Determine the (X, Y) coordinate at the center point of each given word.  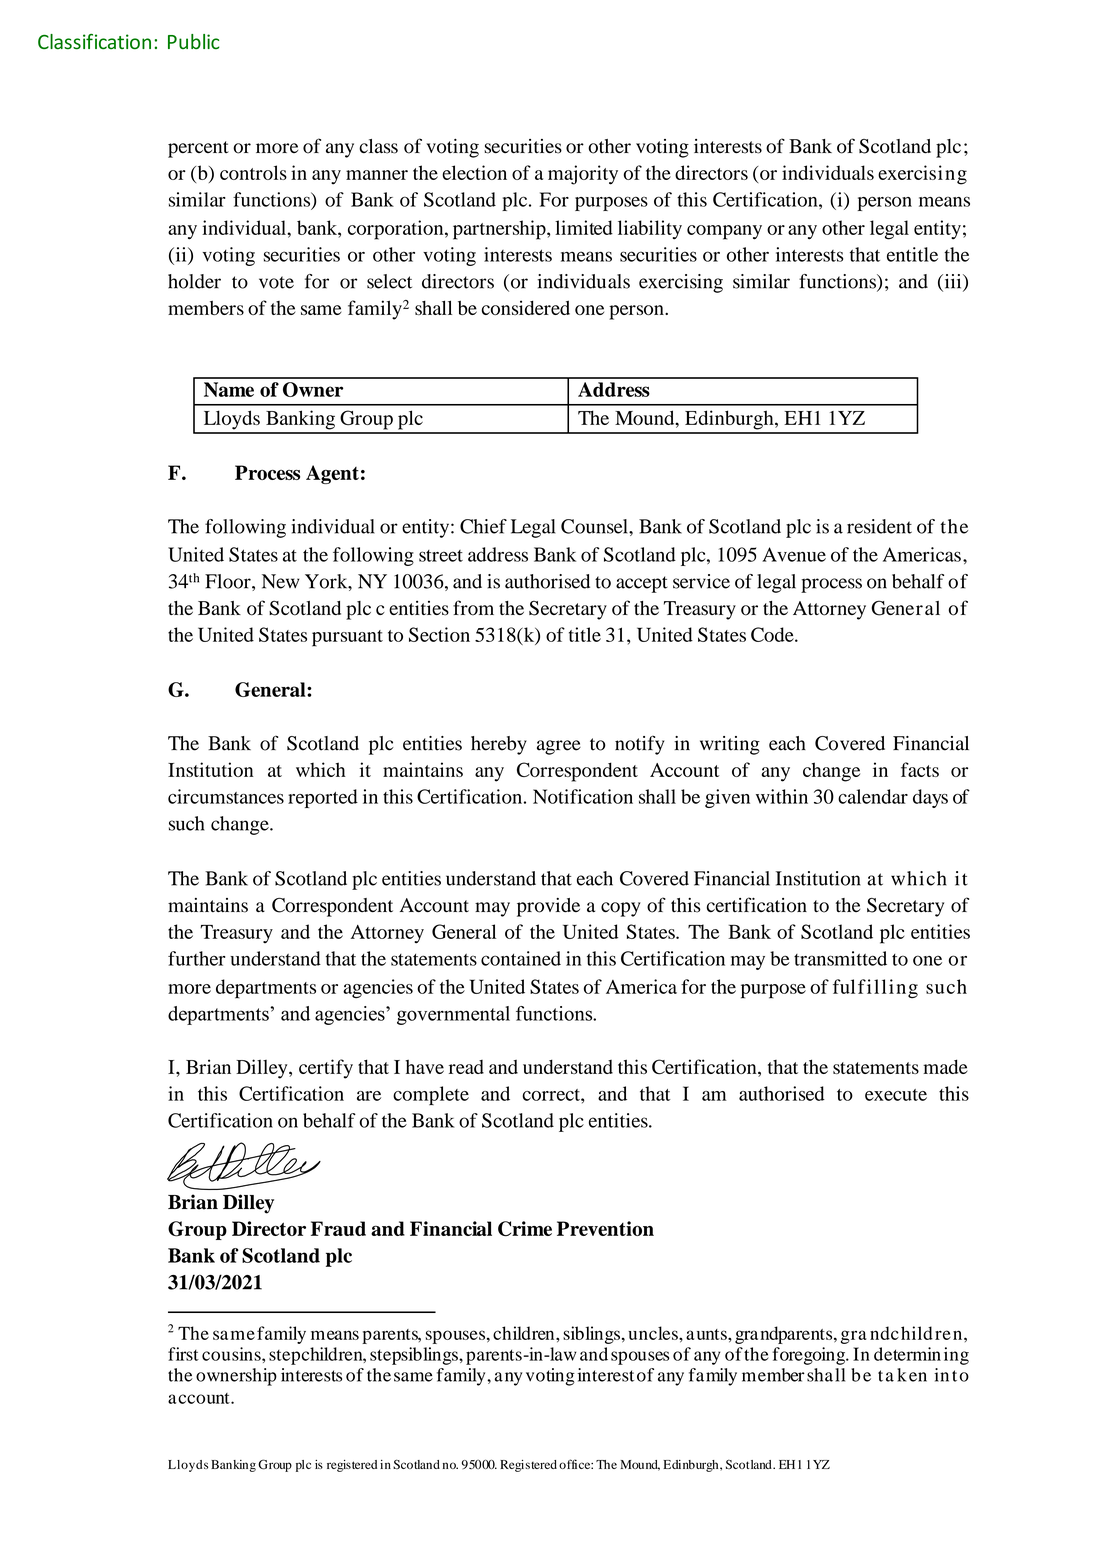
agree (559, 747)
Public (193, 41)
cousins (232, 1354)
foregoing (810, 1356)
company (724, 232)
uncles (654, 1333)
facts (920, 769)
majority (583, 175)
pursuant (347, 638)
